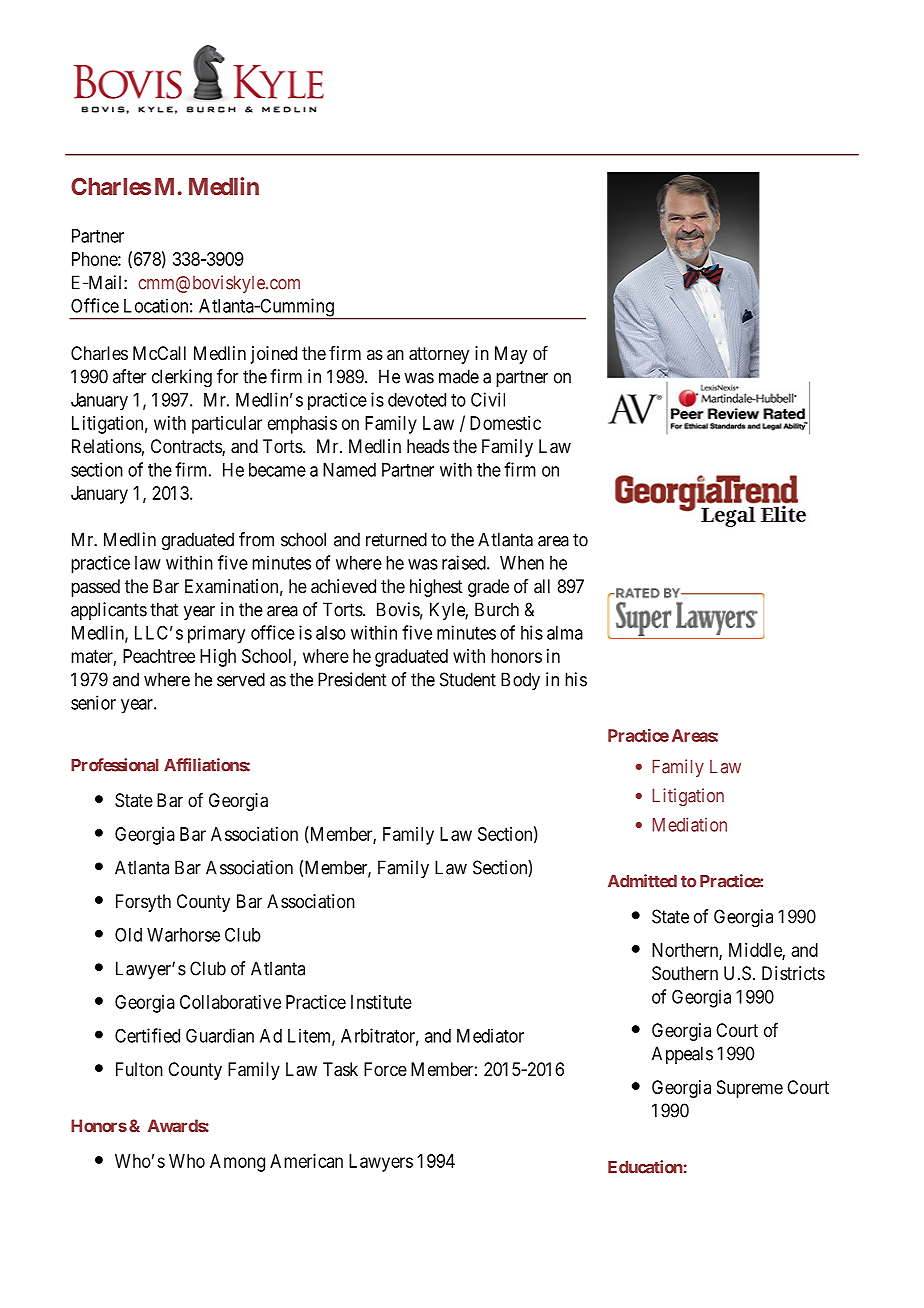  Describe the element at coordinates (565, 633) in the screenshot. I see `alma` at that location.
